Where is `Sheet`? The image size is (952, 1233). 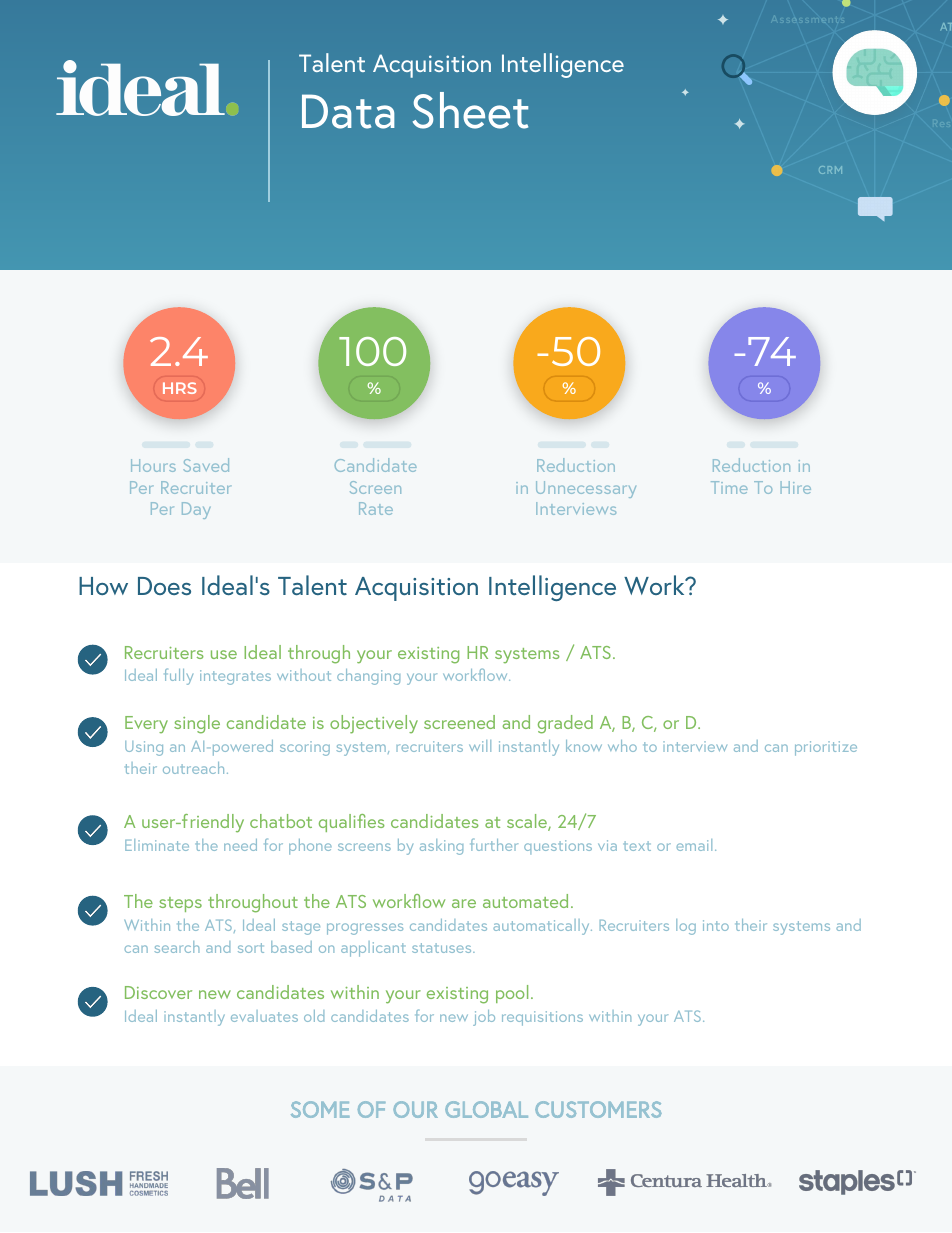 Sheet is located at coordinates (470, 110).
